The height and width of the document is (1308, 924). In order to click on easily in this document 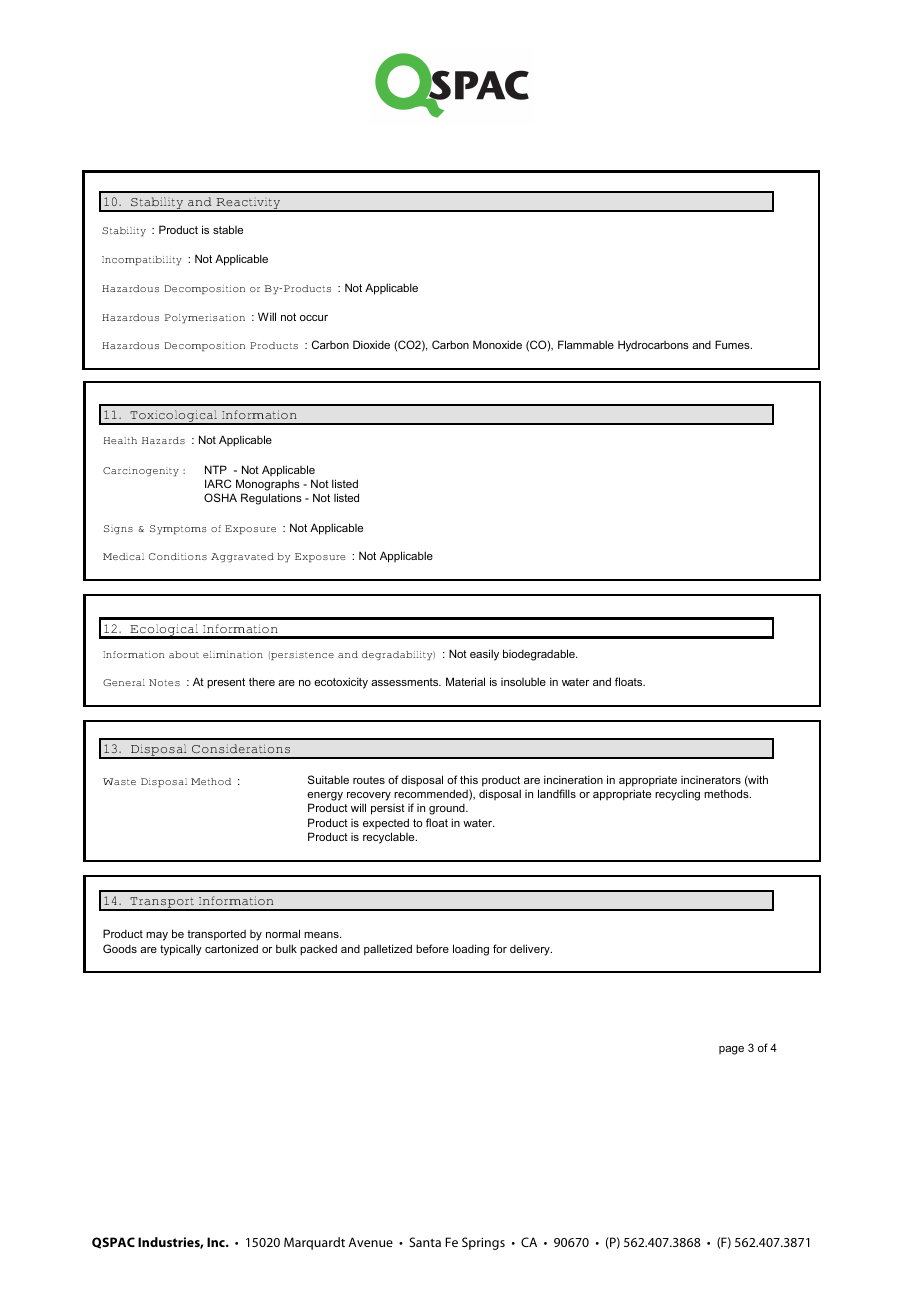, I will do `click(484, 655)`.
